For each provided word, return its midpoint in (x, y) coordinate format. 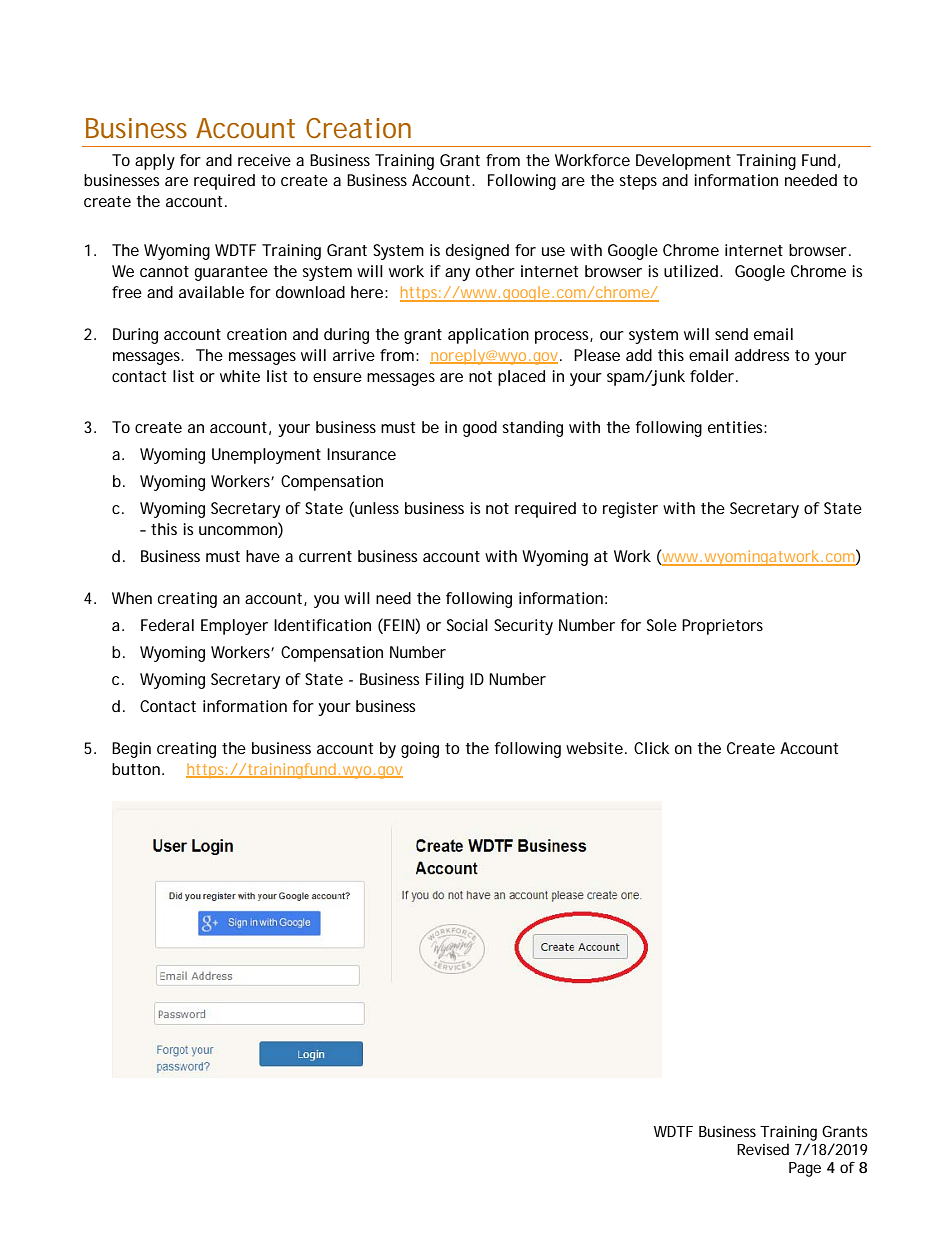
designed (477, 252)
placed (521, 378)
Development (683, 162)
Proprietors (722, 627)
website (594, 748)
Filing (445, 681)
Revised (763, 1149)
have (263, 556)
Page (805, 1169)
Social (467, 625)
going (420, 750)
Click (651, 748)
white (240, 376)
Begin (131, 750)
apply (155, 162)
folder (712, 376)
